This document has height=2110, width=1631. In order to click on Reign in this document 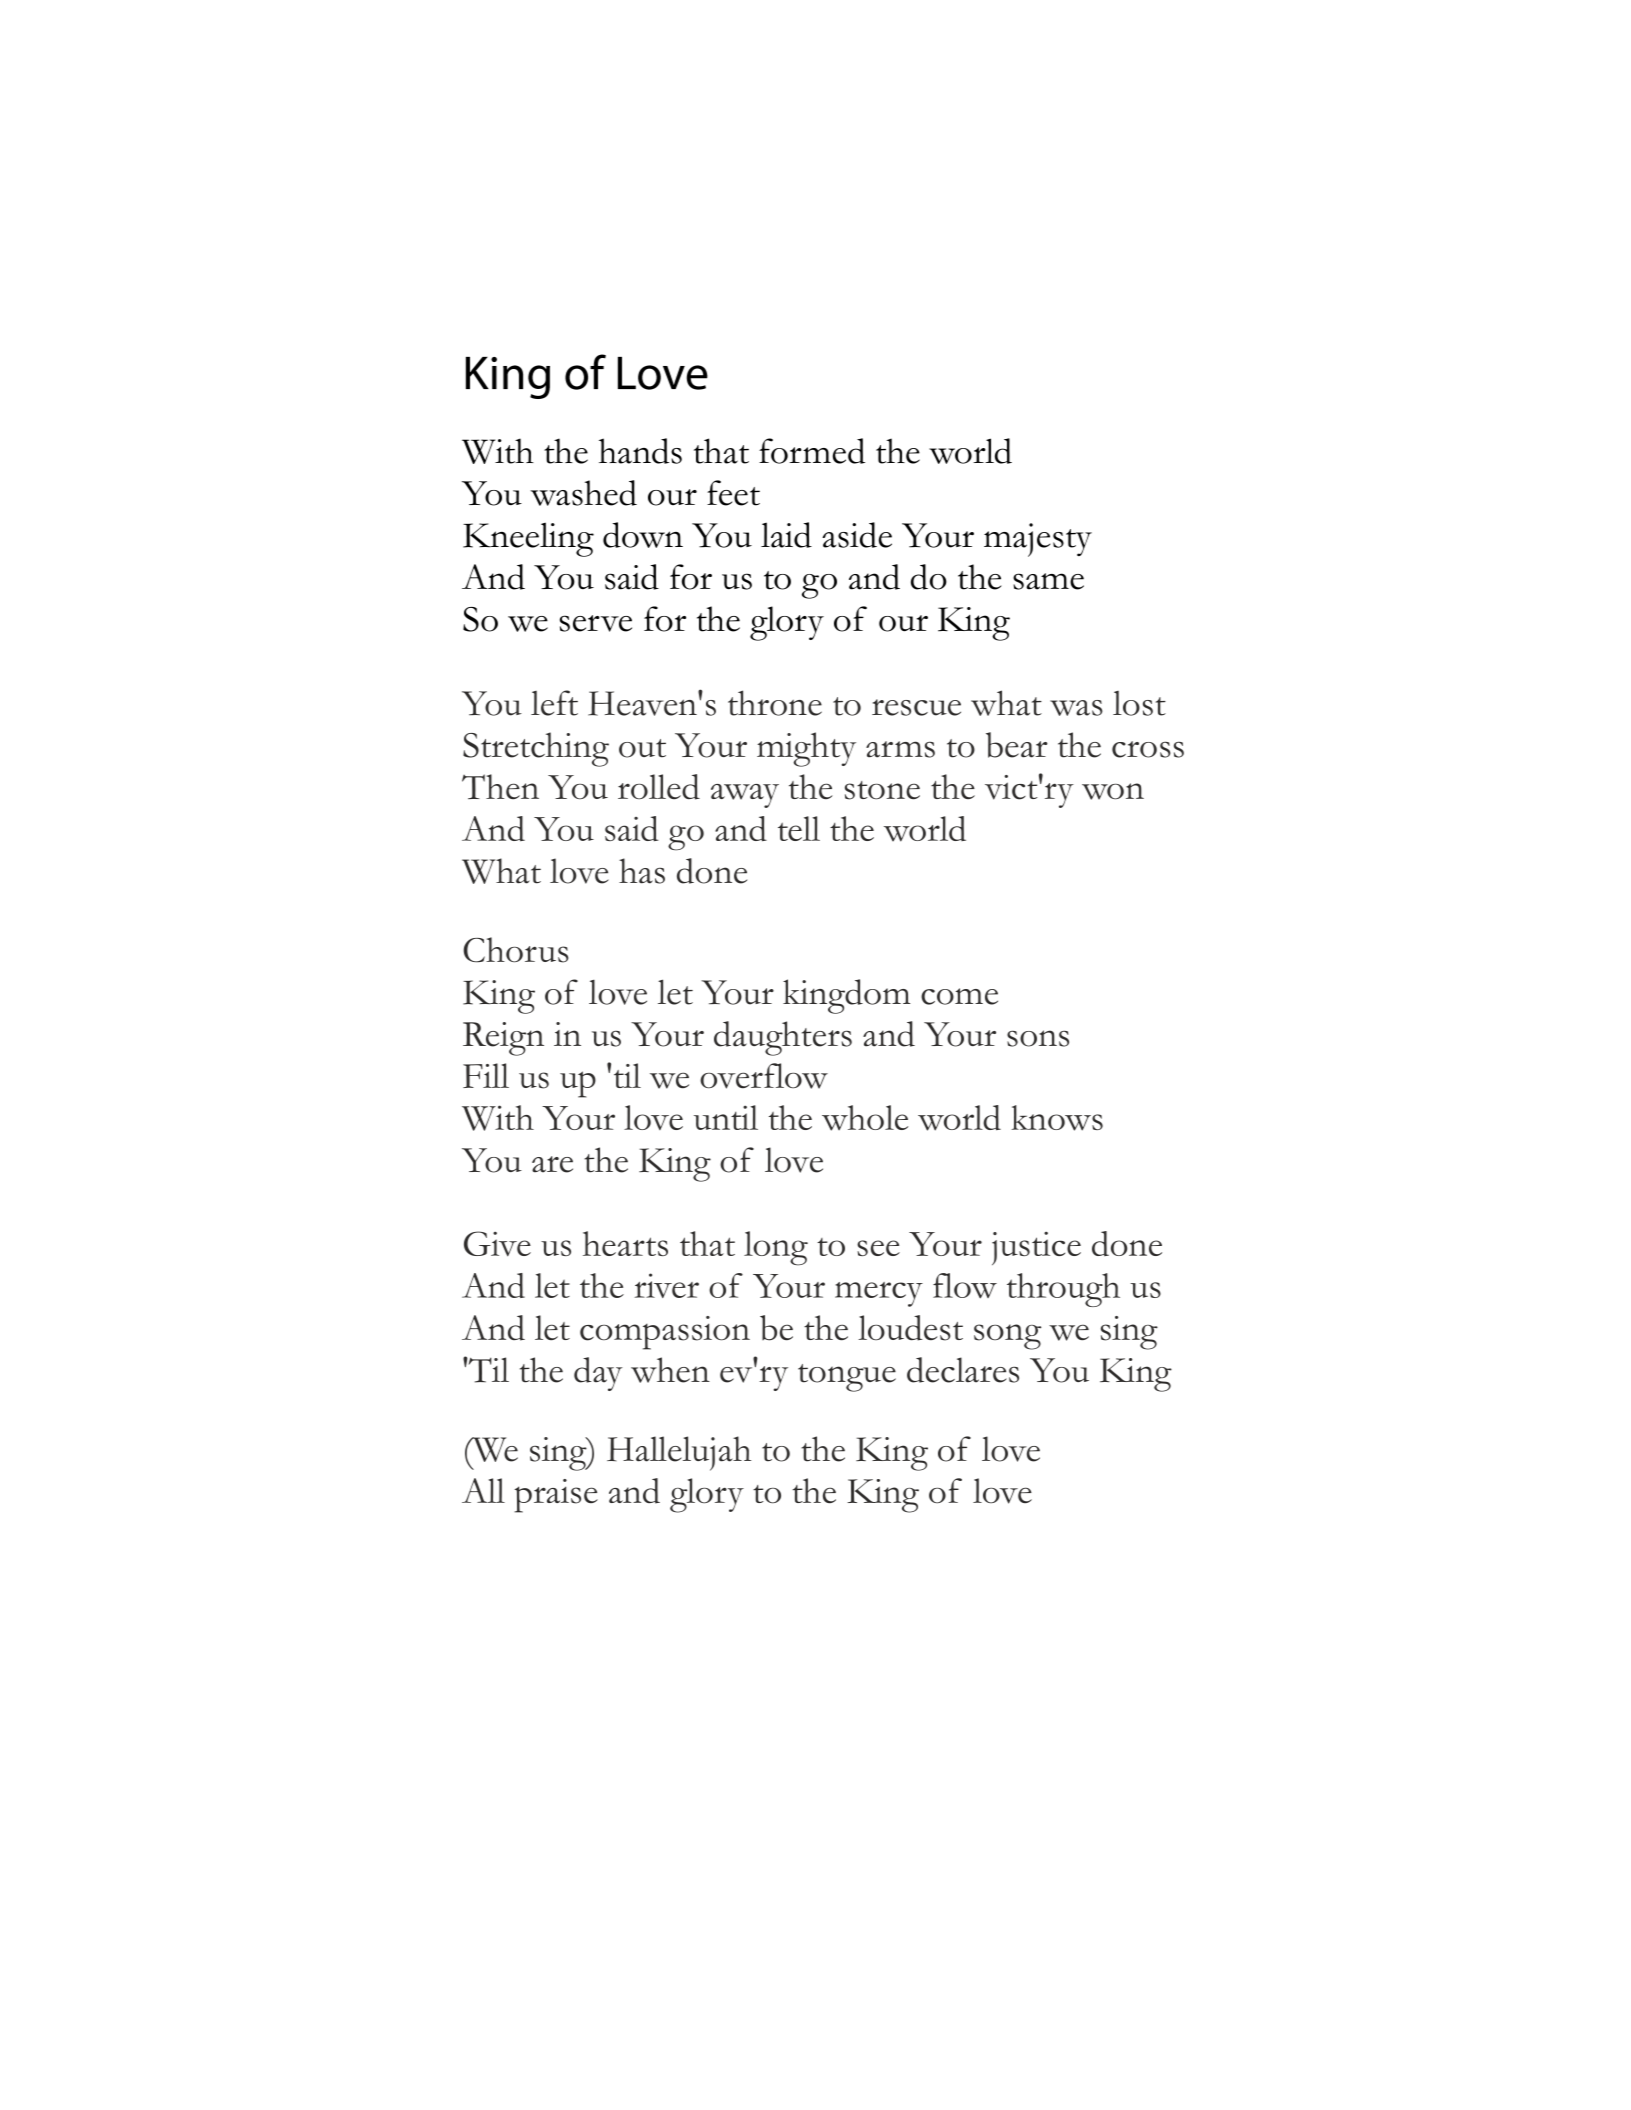, I will do `click(503, 1039)`.
